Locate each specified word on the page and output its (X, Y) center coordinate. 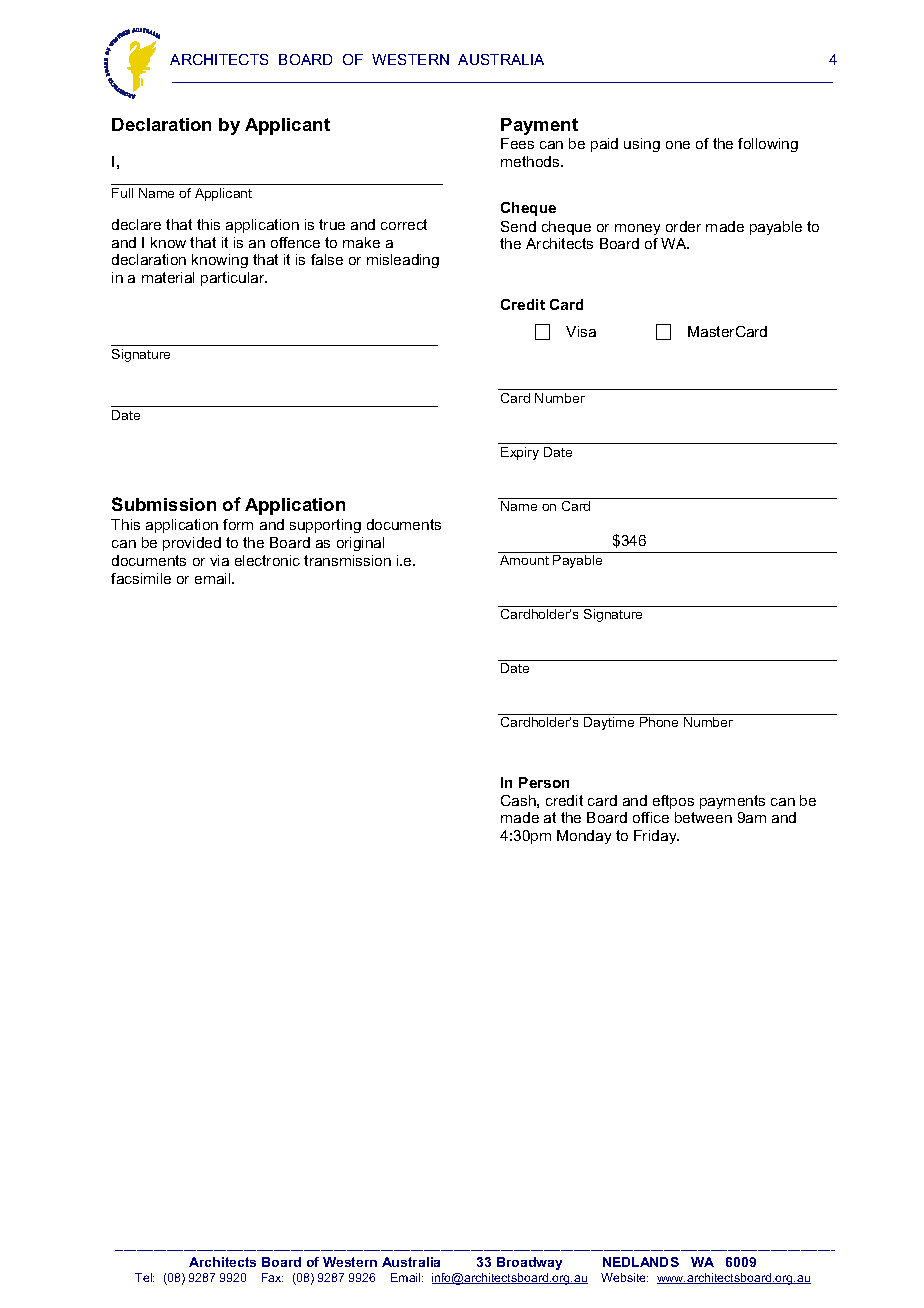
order (683, 226)
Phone (659, 722)
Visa (581, 331)
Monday (584, 837)
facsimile (141, 578)
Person (544, 782)
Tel (144, 1277)
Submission (164, 504)
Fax (272, 1277)
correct (404, 224)
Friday (656, 837)
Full (122, 193)
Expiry (520, 453)
